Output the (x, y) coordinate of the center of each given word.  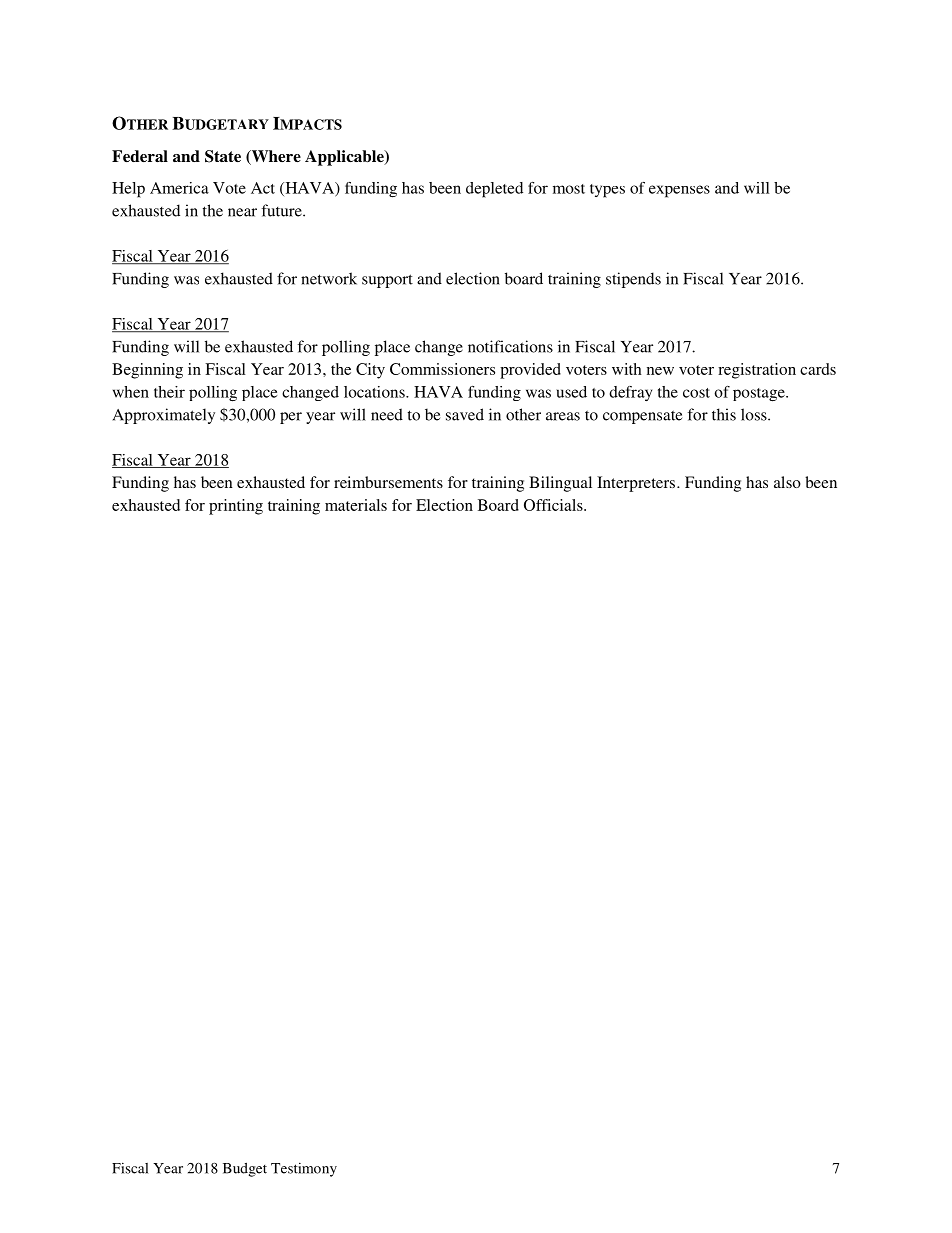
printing (236, 507)
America (179, 188)
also (787, 482)
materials (356, 505)
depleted (494, 190)
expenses (679, 191)
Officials (554, 505)
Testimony (304, 1169)
